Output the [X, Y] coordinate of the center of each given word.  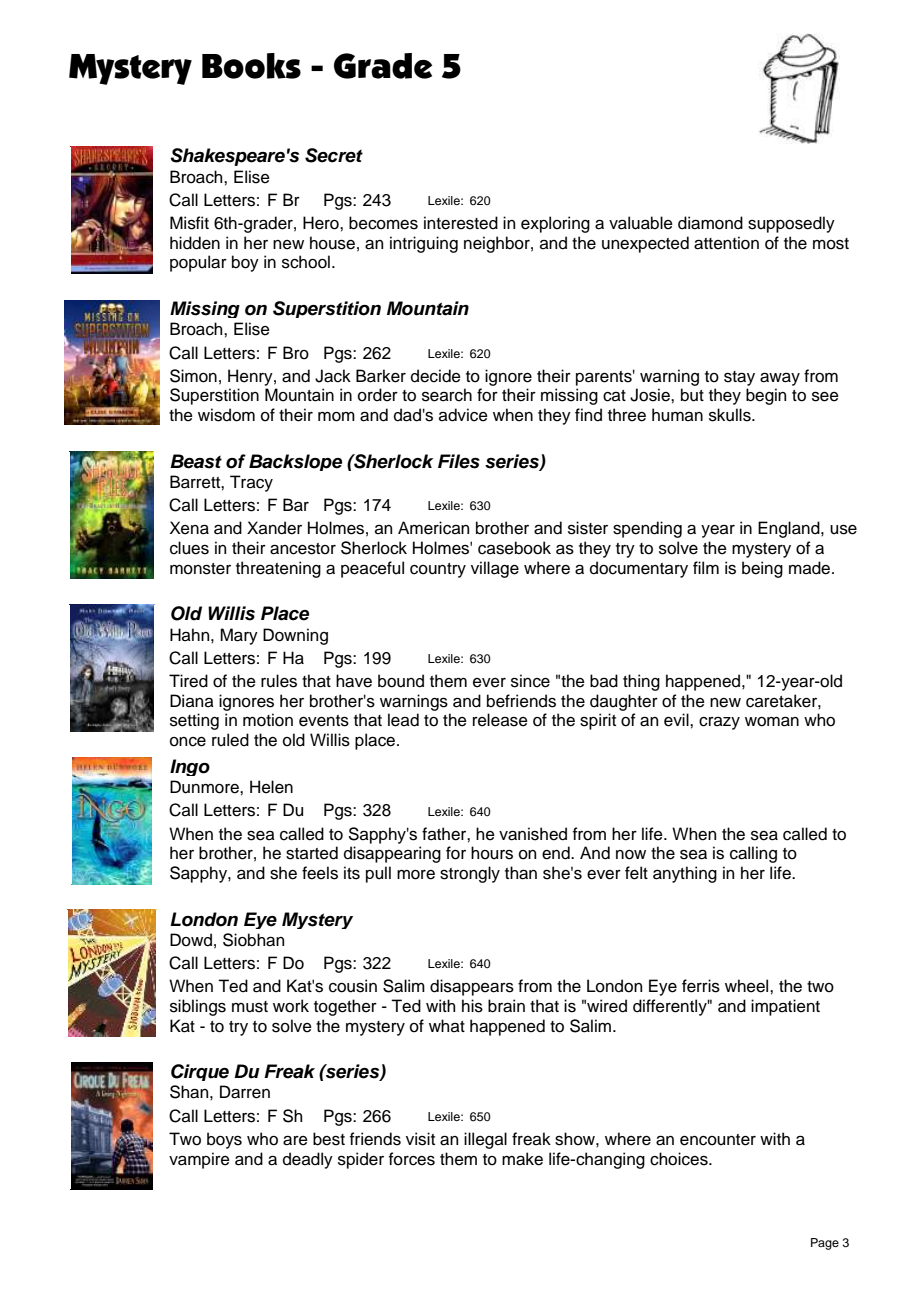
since [530, 681]
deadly [308, 1160]
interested [461, 223]
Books [251, 66]
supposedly [791, 224]
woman [772, 721]
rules [279, 681]
